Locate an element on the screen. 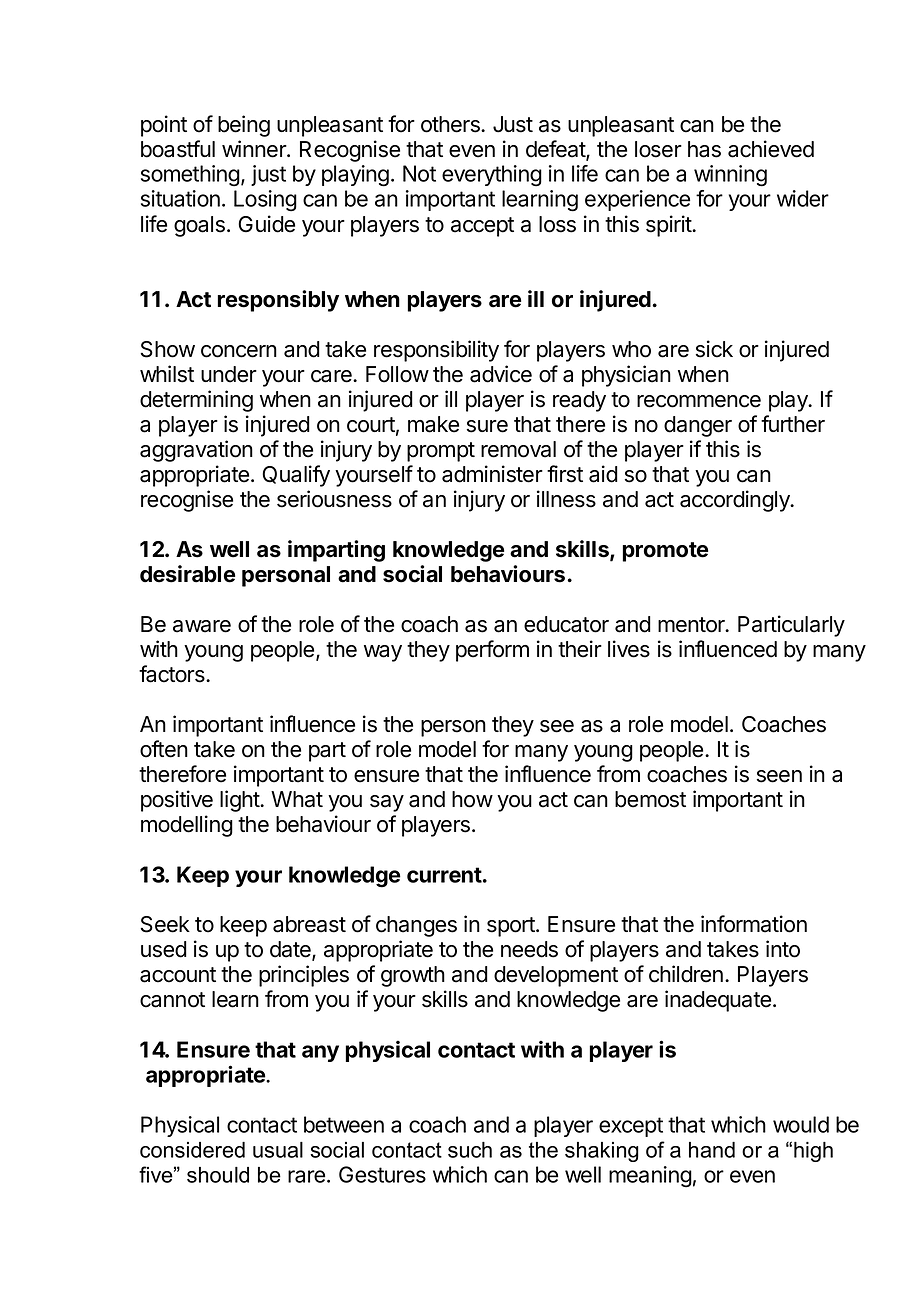 The height and width of the screenshot is (1308, 924). such is located at coordinates (470, 1150).
